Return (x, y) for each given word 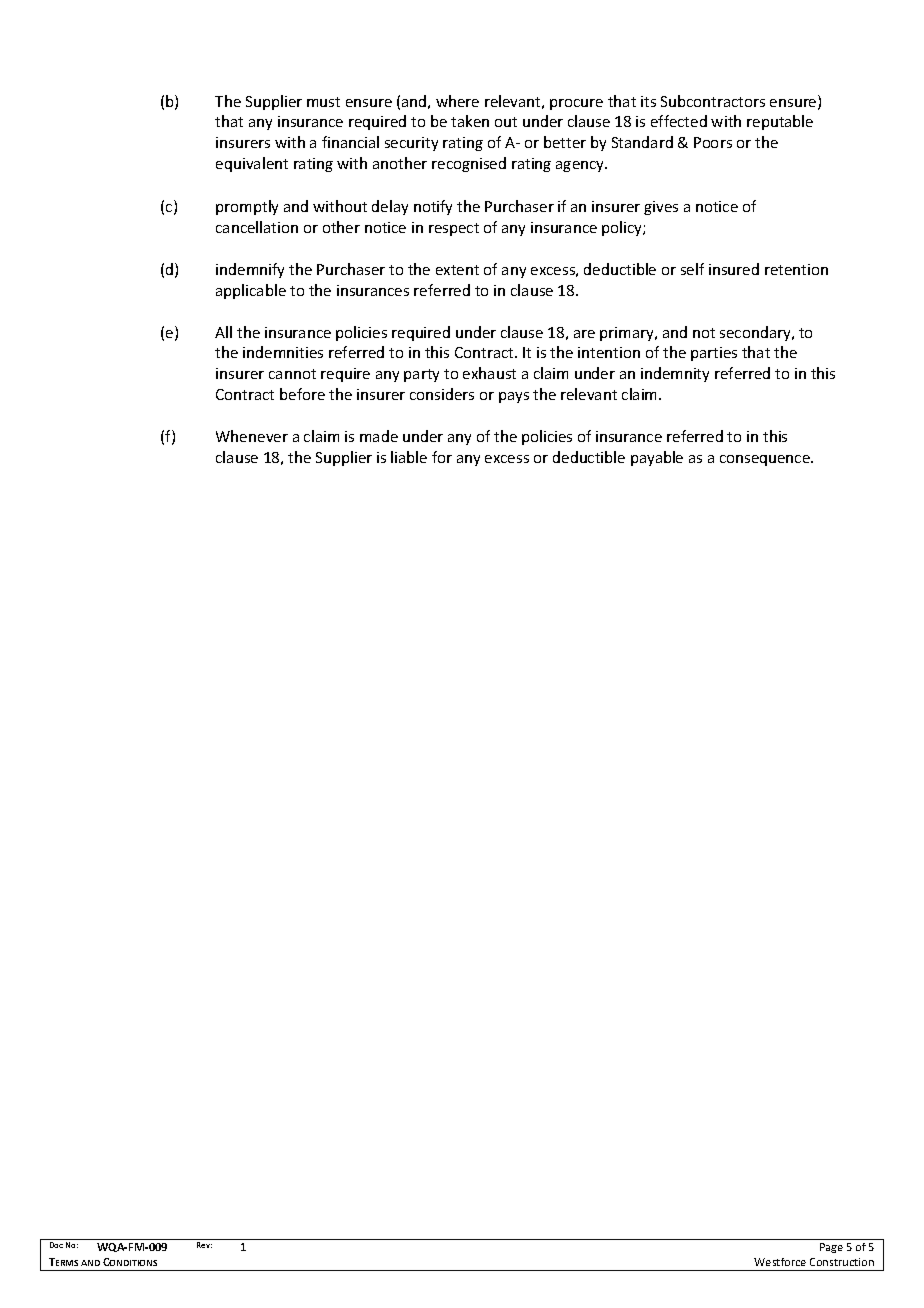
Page (831, 1248)
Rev (204, 1245)
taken (470, 121)
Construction (842, 1262)
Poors (713, 142)
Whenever (252, 436)
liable (409, 457)
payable (657, 458)
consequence (766, 460)
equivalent (252, 164)
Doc (56, 1245)
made (379, 436)
